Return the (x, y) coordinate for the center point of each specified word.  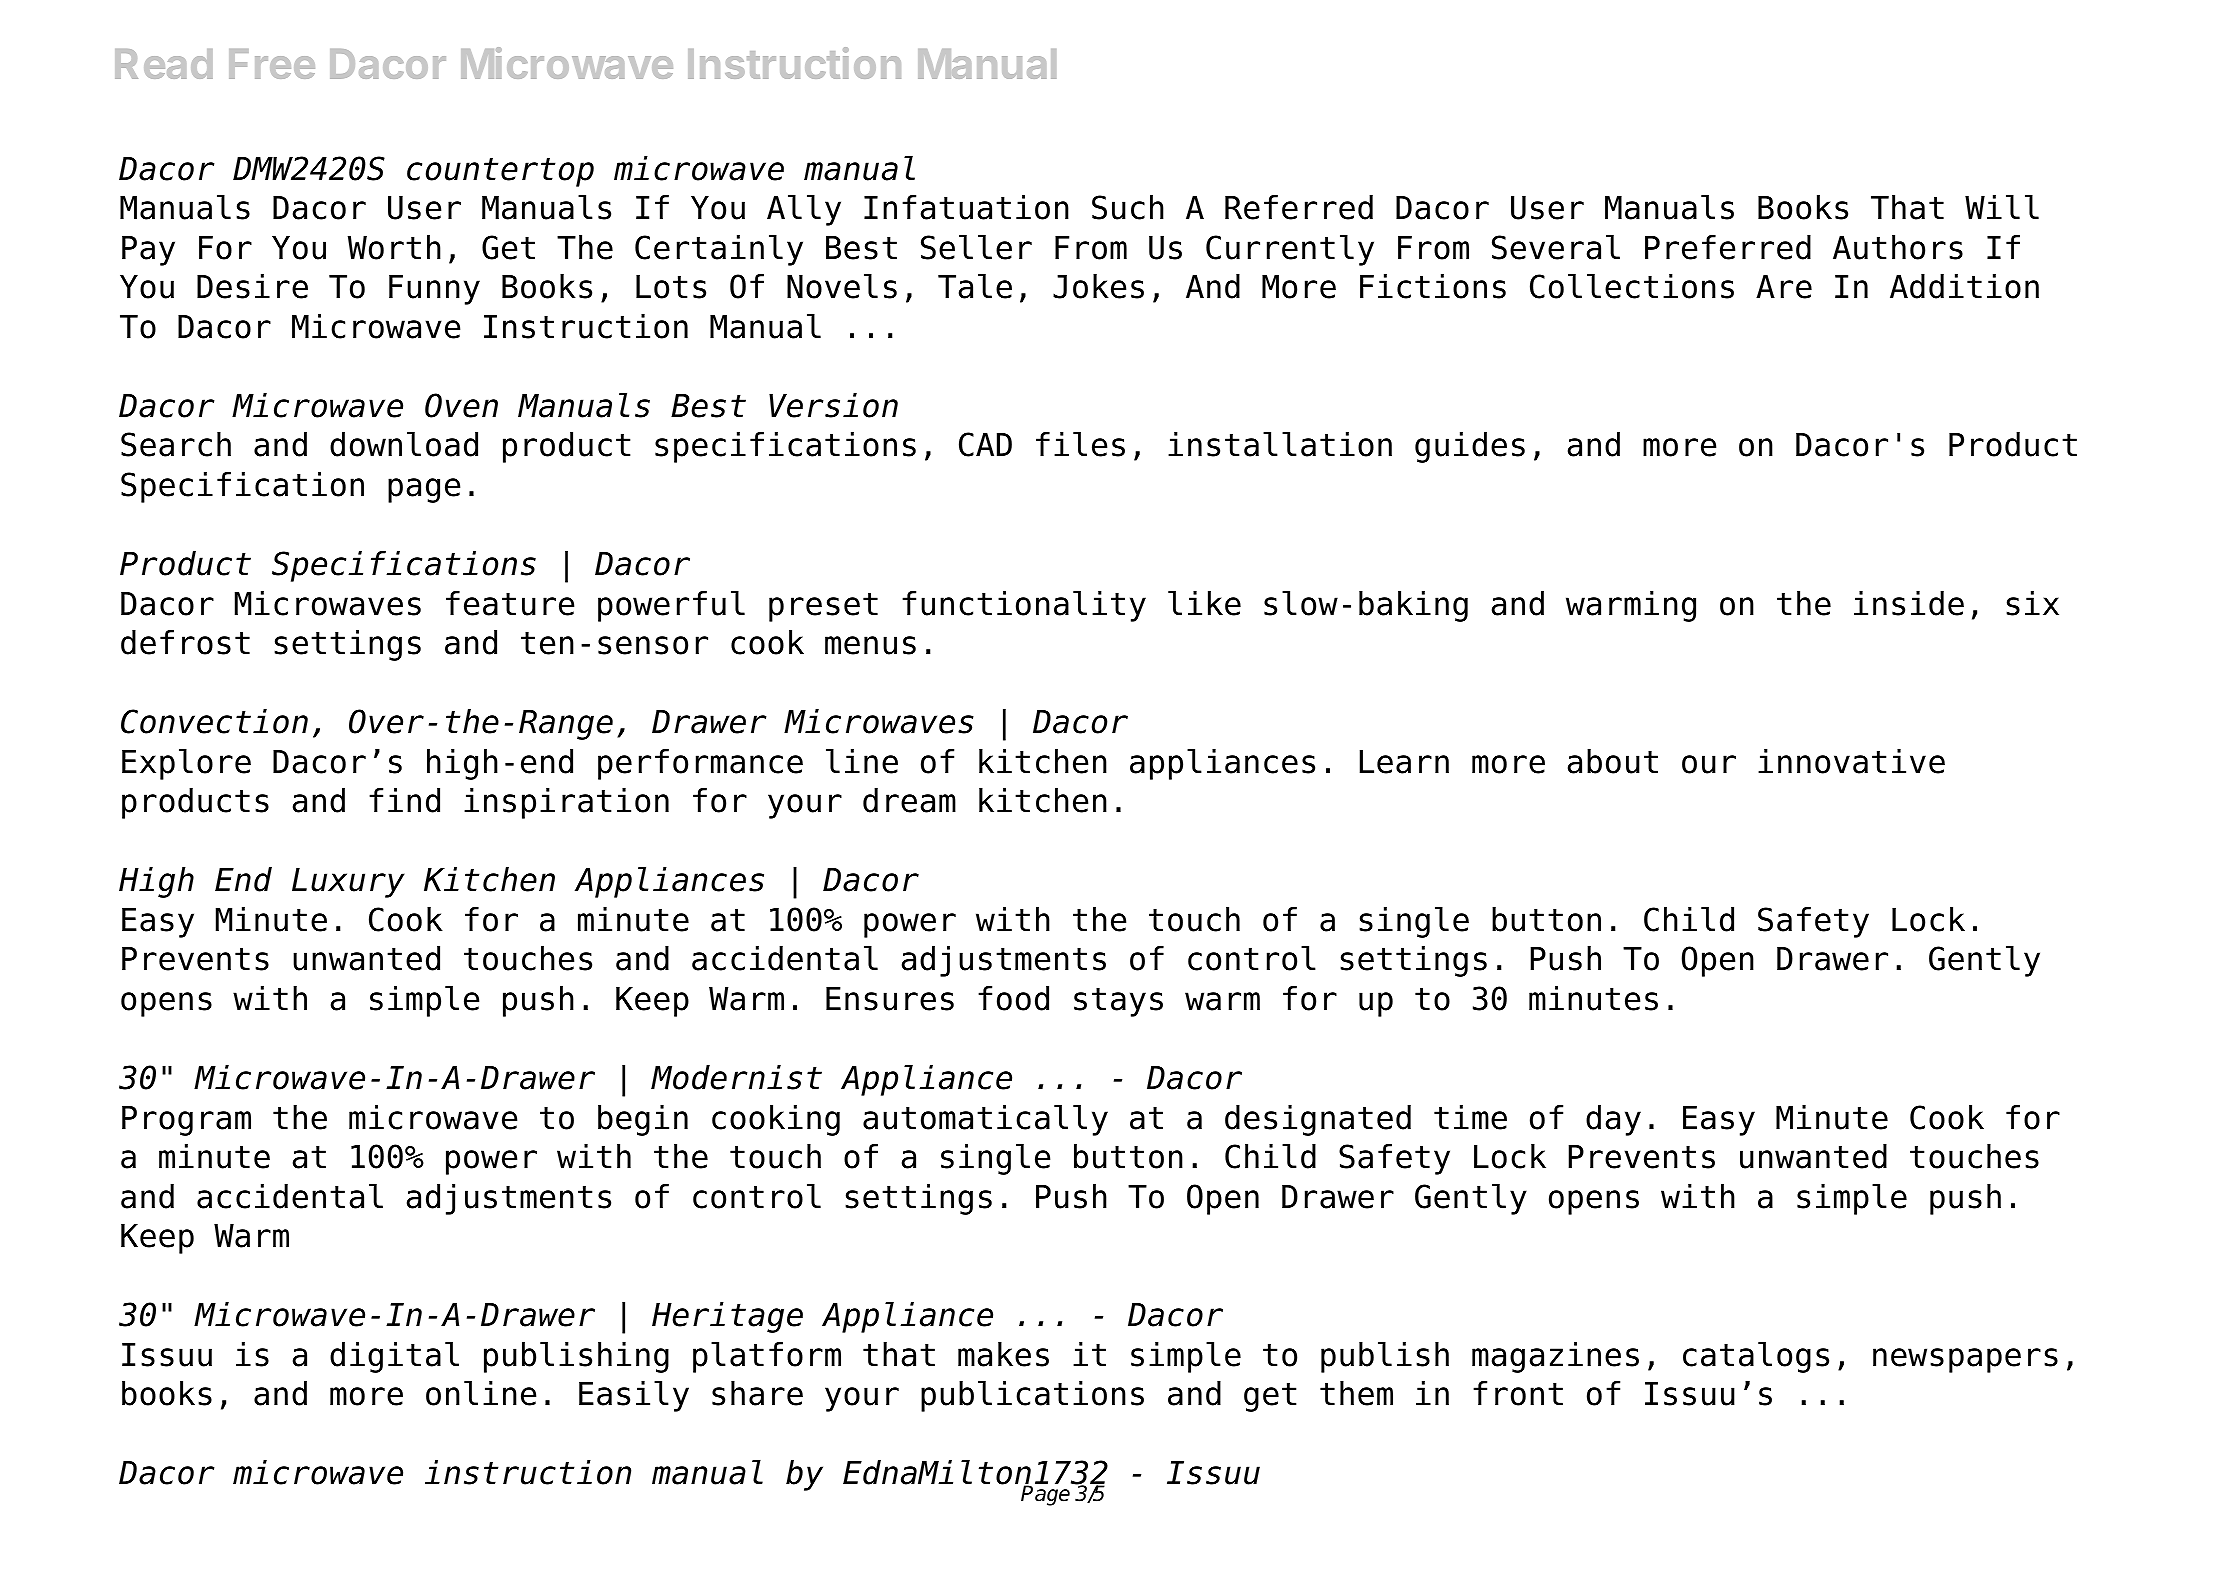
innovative (1851, 761)
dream (909, 800)
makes (1003, 1354)
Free (272, 64)
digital (394, 1357)
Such (1128, 207)
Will (2002, 206)
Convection (214, 721)
